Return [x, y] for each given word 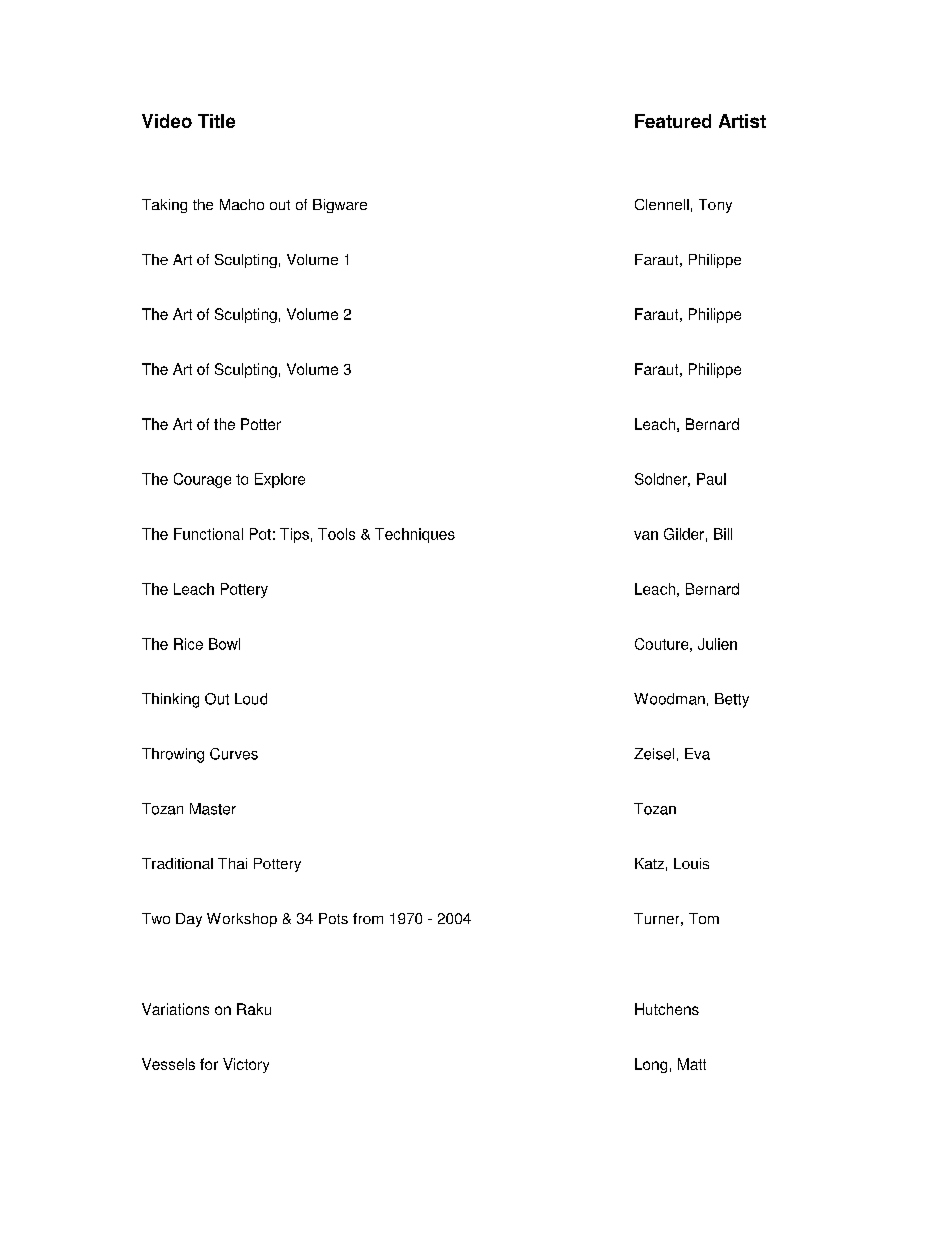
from [368, 918]
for [209, 1064]
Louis [691, 863]
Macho [242, 204]
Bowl [224, 644]
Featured [673, 121]
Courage [202, 480]
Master [213, 809]
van [646, 535]
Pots [333, 918]
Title [216, 121]
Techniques [415, 535]
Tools [336, 534]
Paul [711, 479]
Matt [692, 1064]
